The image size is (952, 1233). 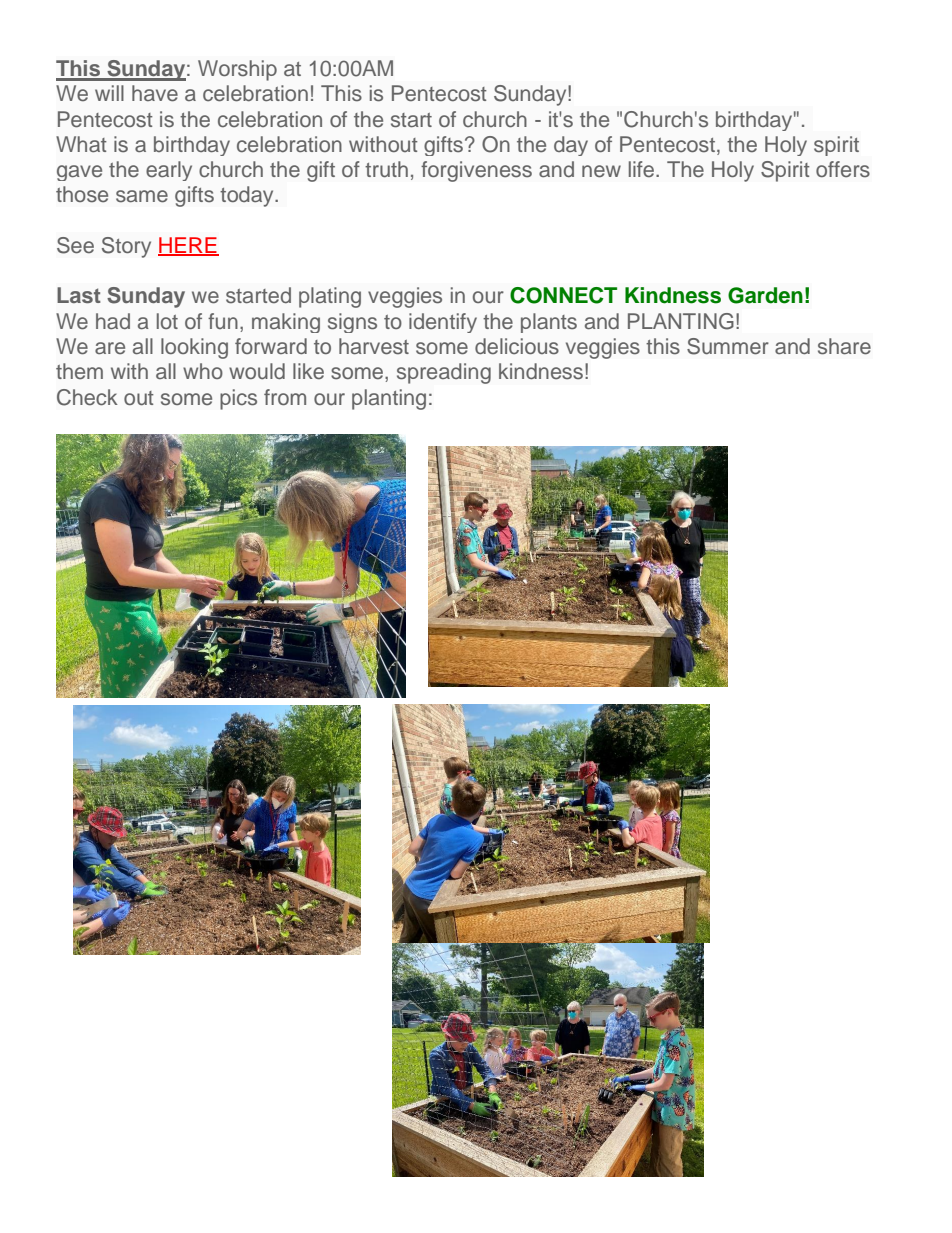 I want to click on offers, so click(x=843, y=169).
